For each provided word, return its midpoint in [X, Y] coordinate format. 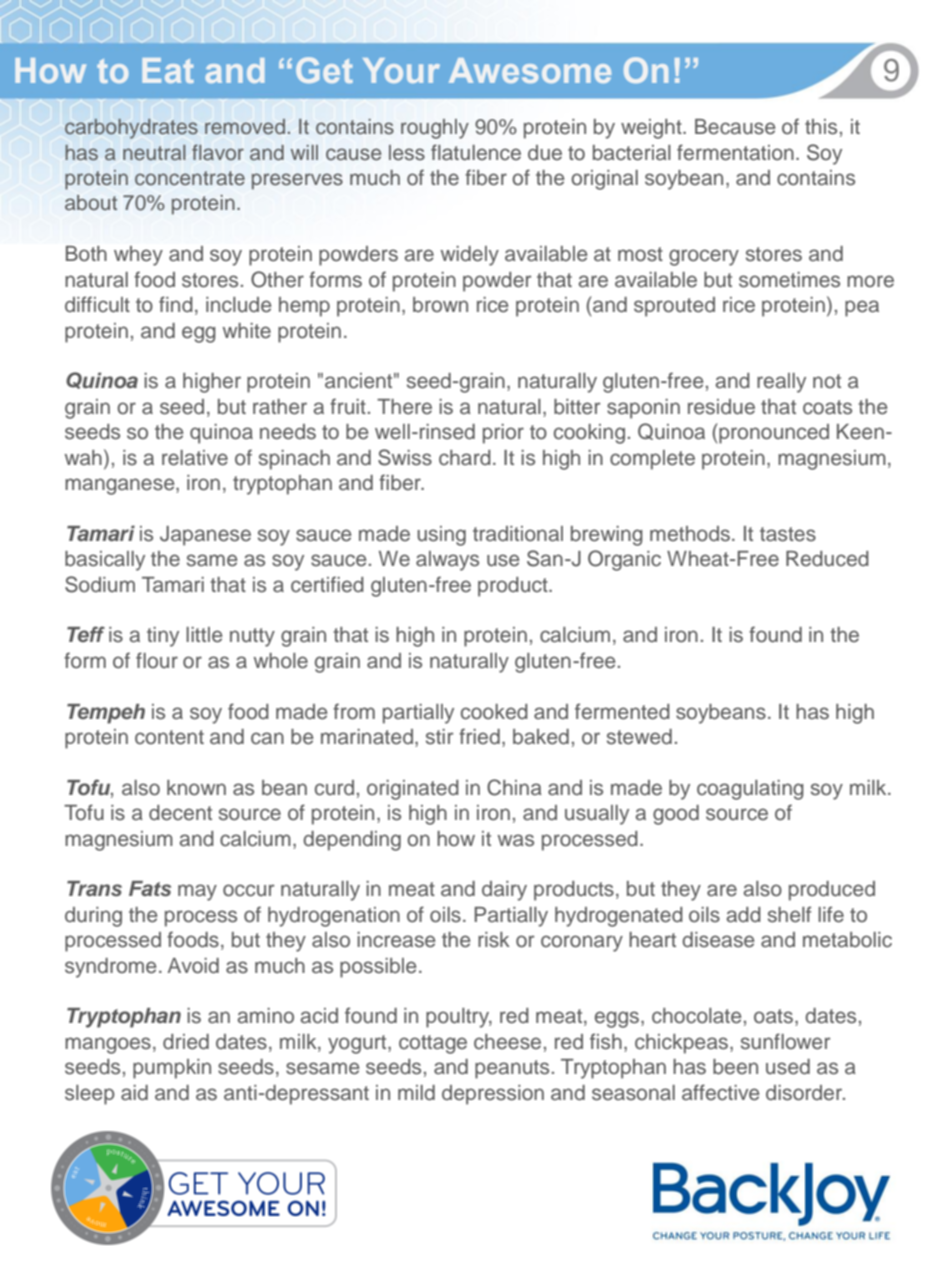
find [176, 304]
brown [440, 305]
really [781, 383]
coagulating [750, 790]
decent [180, 813]
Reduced [827, 559]
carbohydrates [131, 129]
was [516, 840]
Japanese [205, 536]
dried [186, 1042]
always [447, 561]
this [821, 127]
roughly [435, 129]
